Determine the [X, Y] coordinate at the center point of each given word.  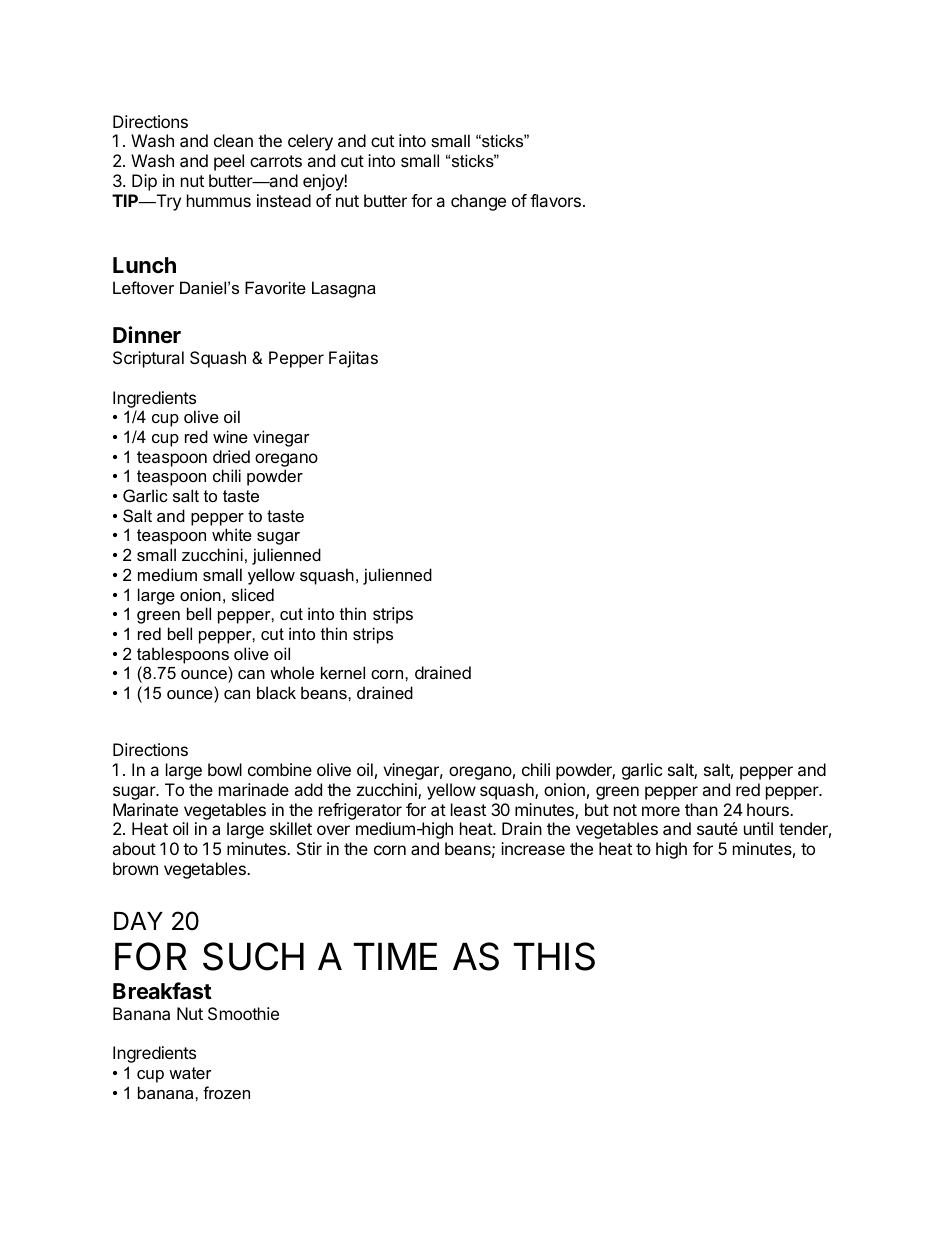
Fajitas [353, 359]
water [190, 1073]
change [478, 202]
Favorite [275, 287]
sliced [253, 594]
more [661, 811]
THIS [554, 956]
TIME [395, 956]
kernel [343, 672]
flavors [555, 200]
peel [229, 162]
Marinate [145, 809]
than [701, 809]
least [468, 809]
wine [230, 436]
